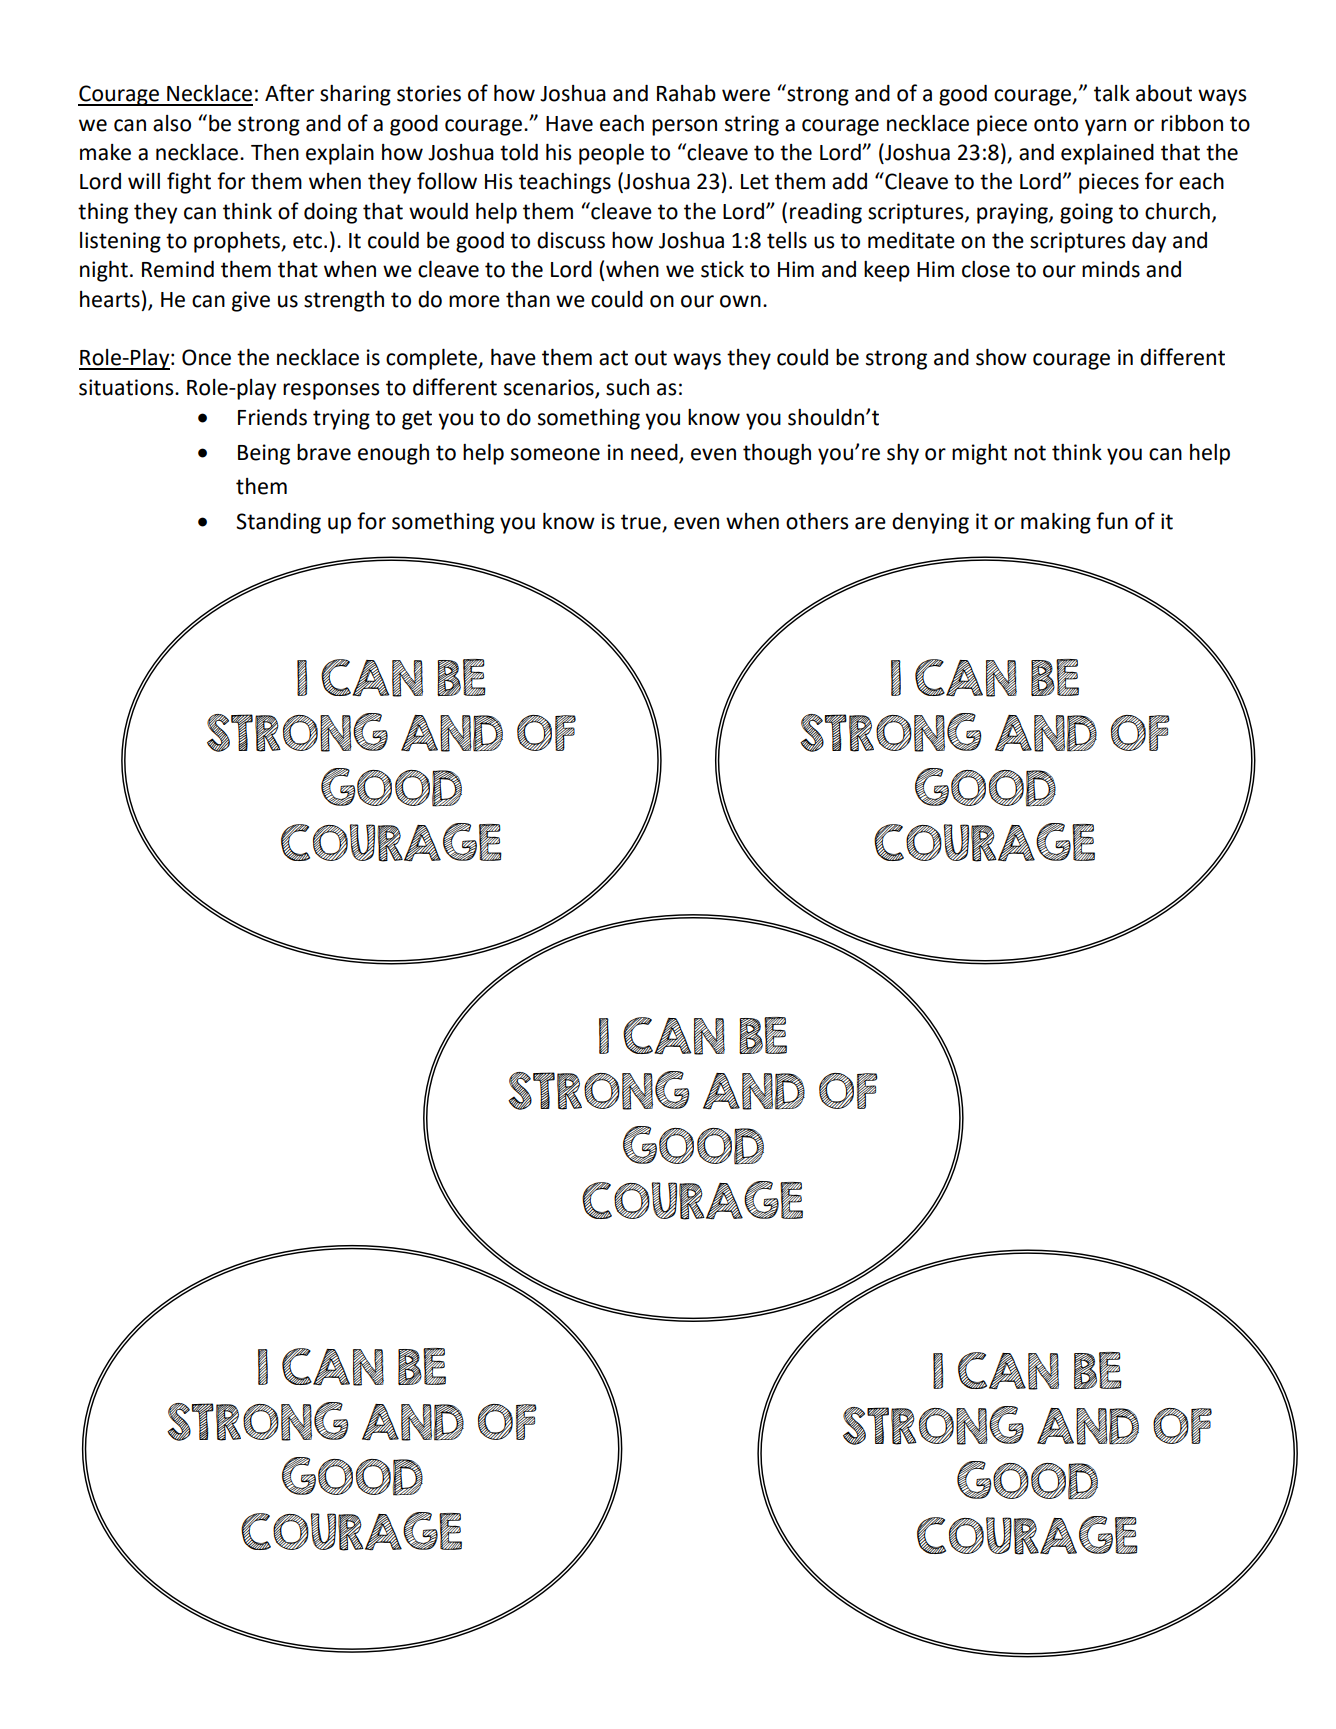 This screenshot has width=1336, height=1729. Describe the element at coordinates (686, 93) in the screenshot. I see `Rahab` at that location.
